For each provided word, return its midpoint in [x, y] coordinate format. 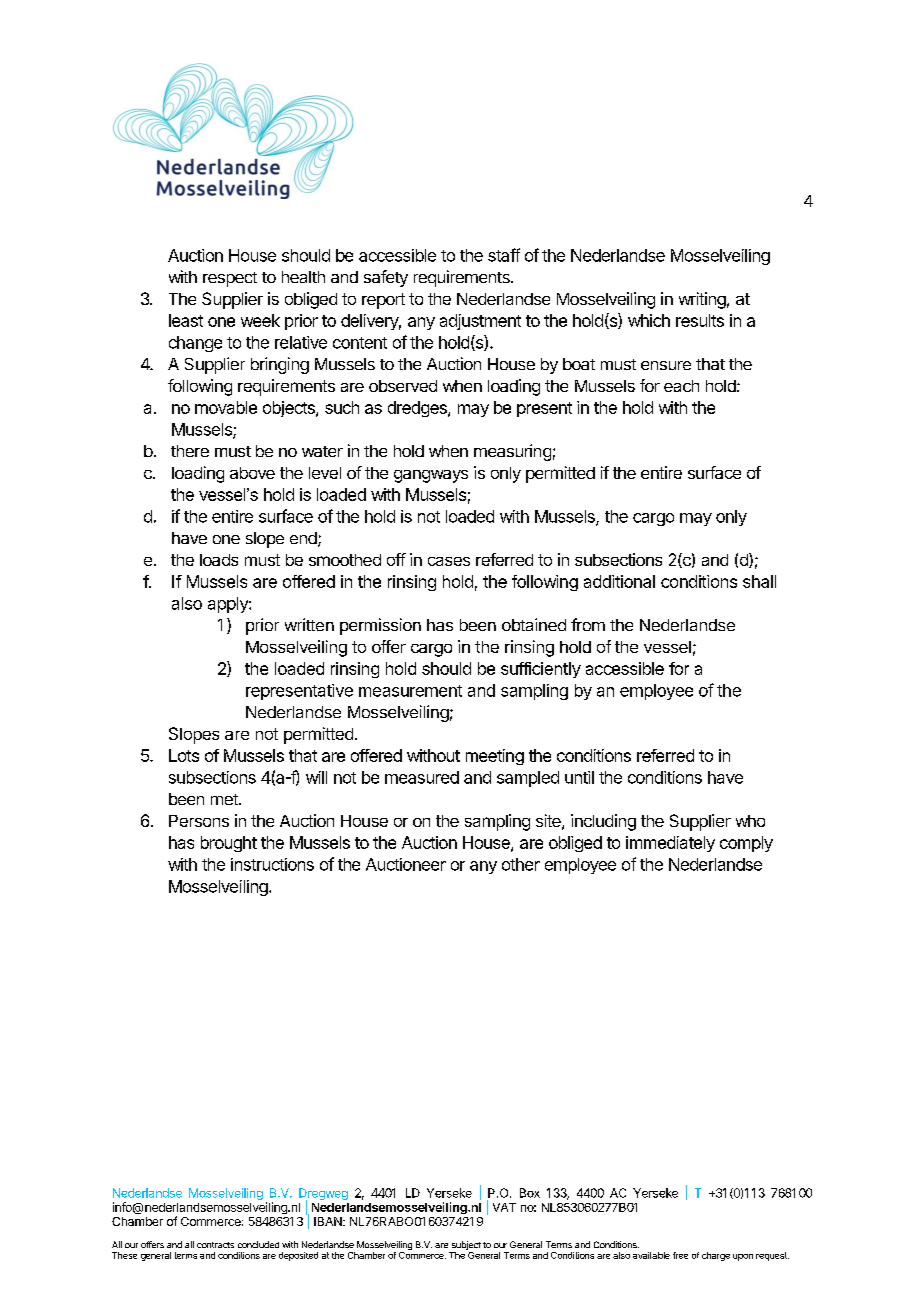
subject [465, 1247]
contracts [215, 1245]
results [700, 320]
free [680, 1255]
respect [230, 279]
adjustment [480, 322]
